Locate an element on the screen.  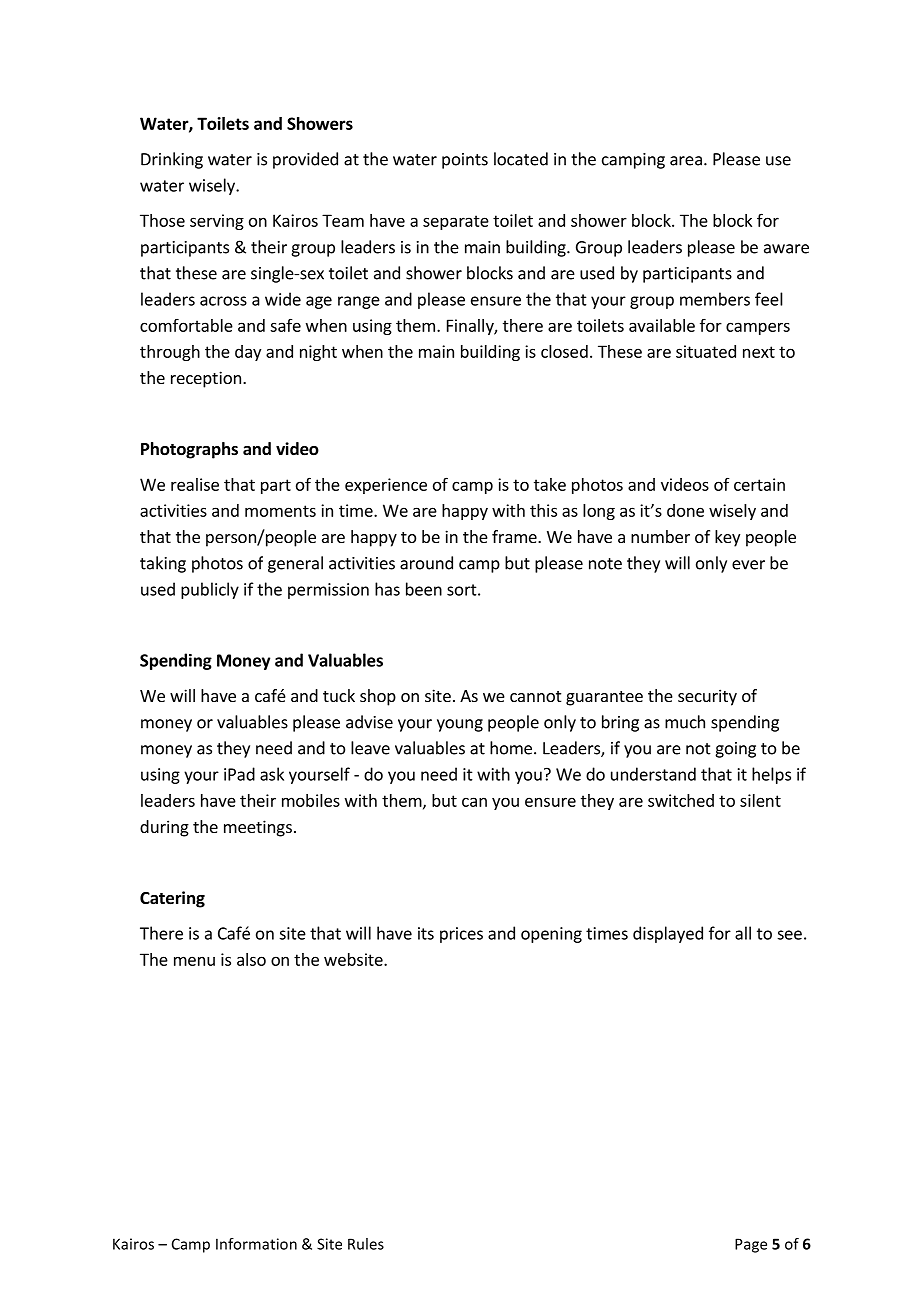
meetings is located at coordinates (258, 828).
